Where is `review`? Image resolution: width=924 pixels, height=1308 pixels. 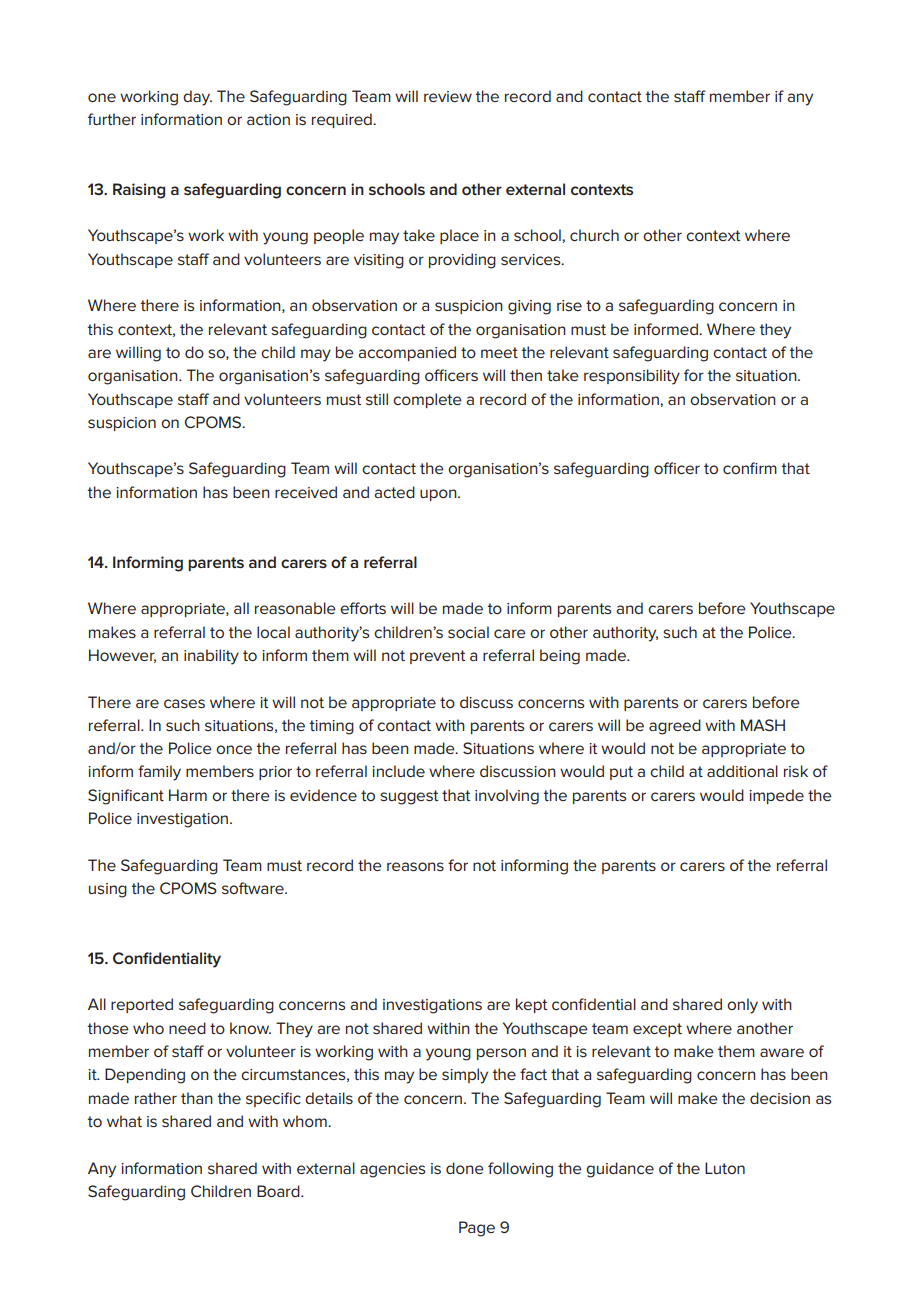 review is located at coordinates (448, 96).
